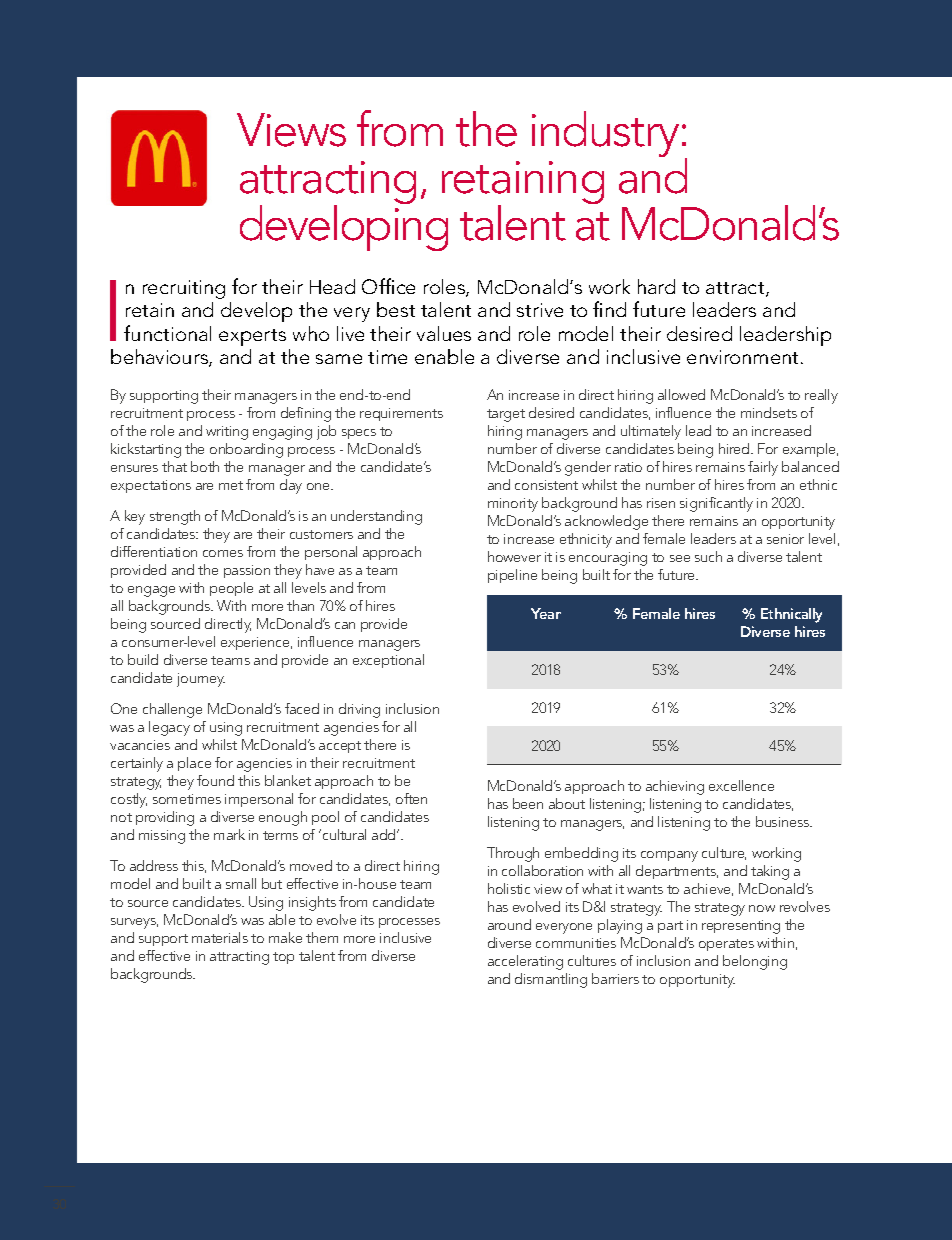 The width and height of the page is (952, 1240). What do you see at coordinates (514, 556) in the page?
I see `however` at bounding box center [514, 556].
